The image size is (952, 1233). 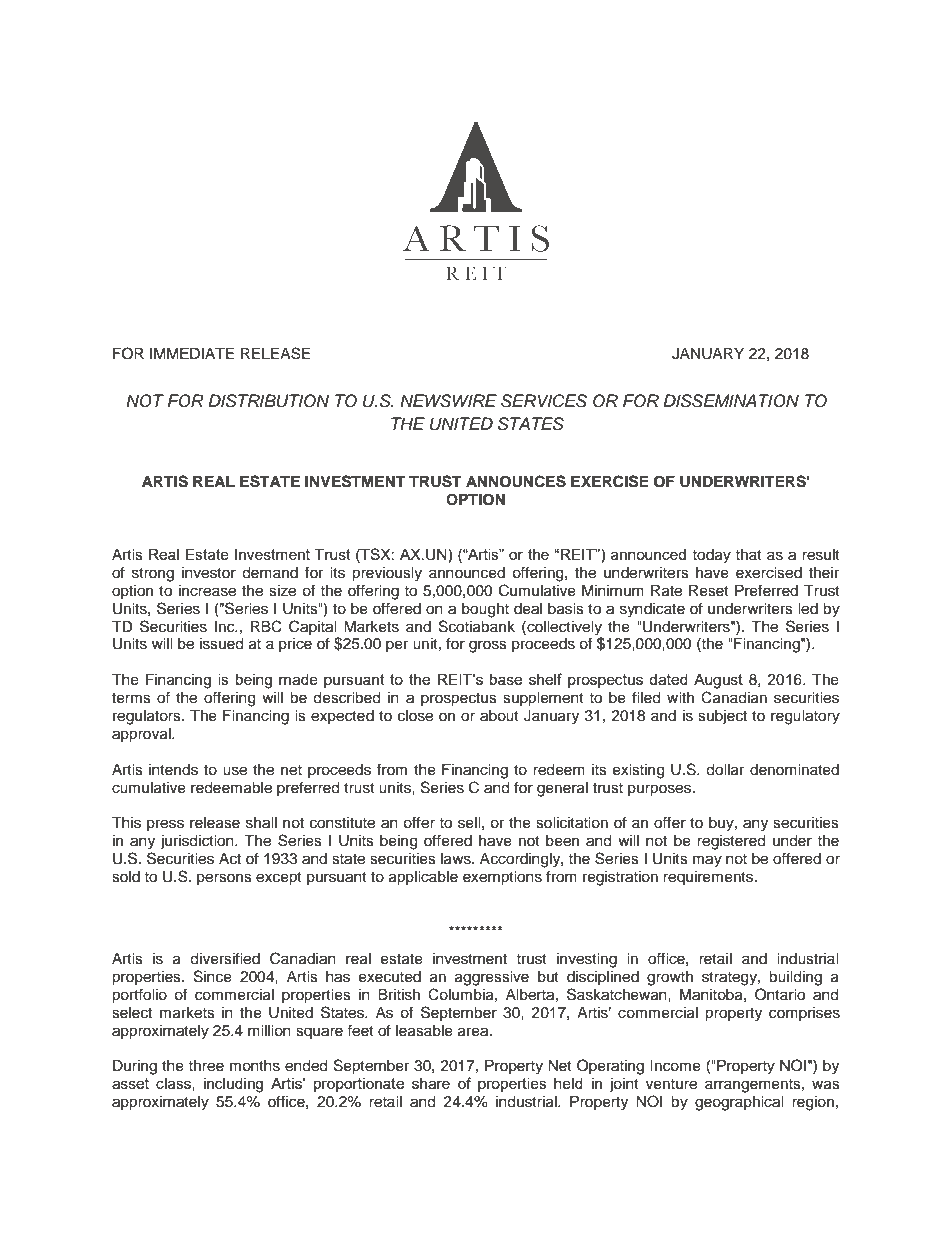 What do you see at coordinates (148, 717) in the screenshot?
I see `regulators` at bounding box center [148, 717].
